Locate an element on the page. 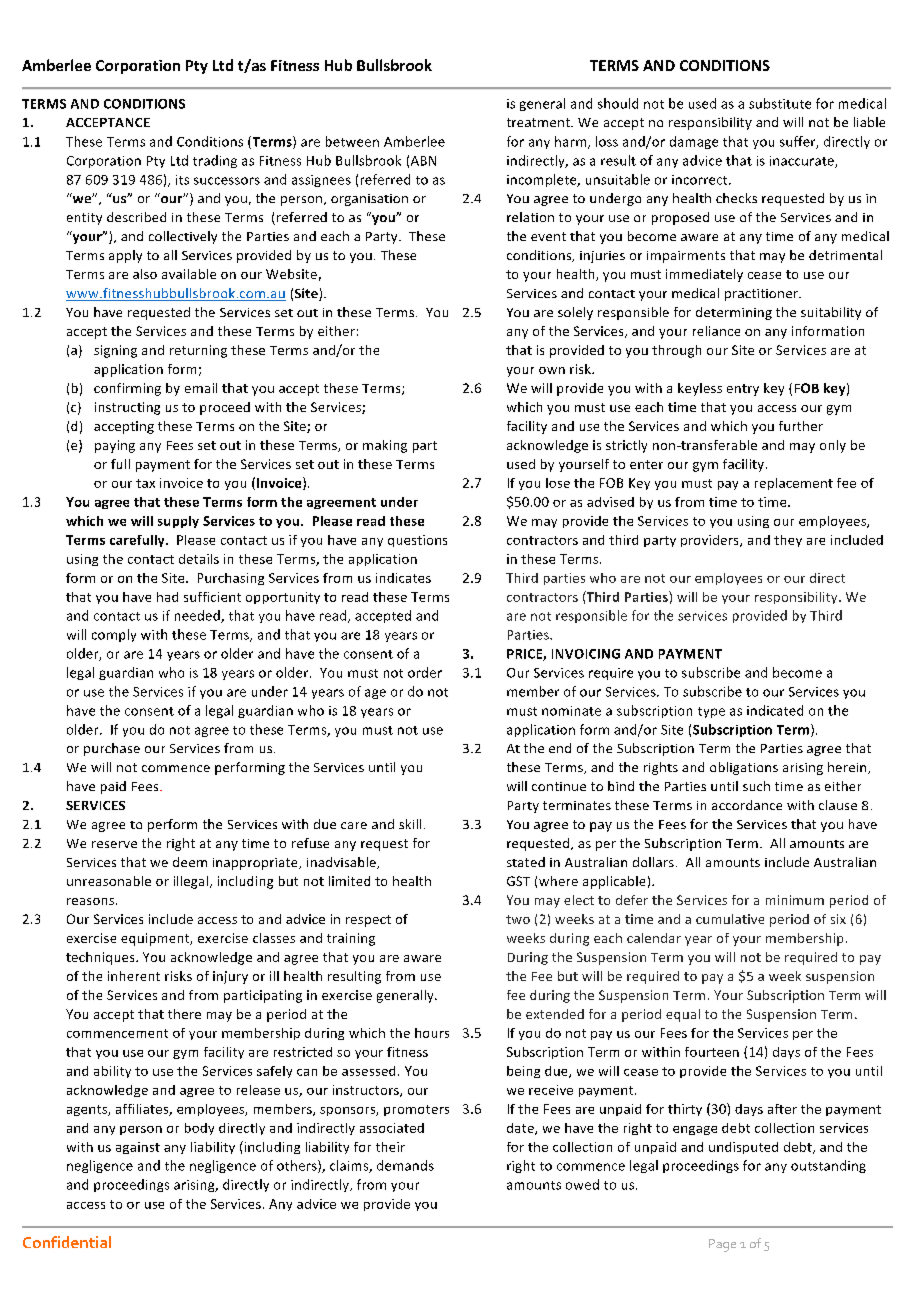 The height and width of the image is (1308, 924). trading is located at coordinates (215, 161).
